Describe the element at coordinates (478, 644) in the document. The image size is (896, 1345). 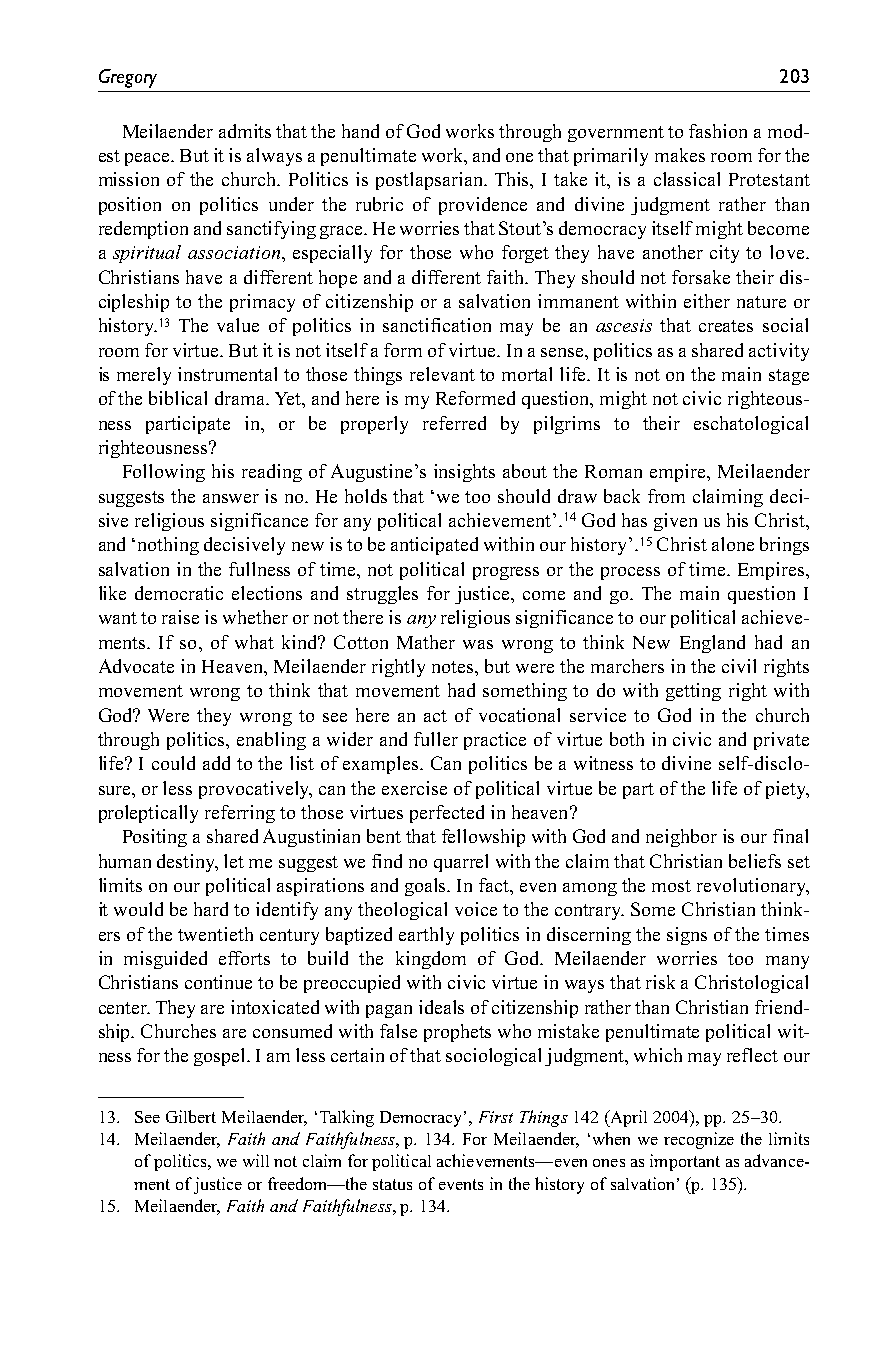
I see `was` at that location.
